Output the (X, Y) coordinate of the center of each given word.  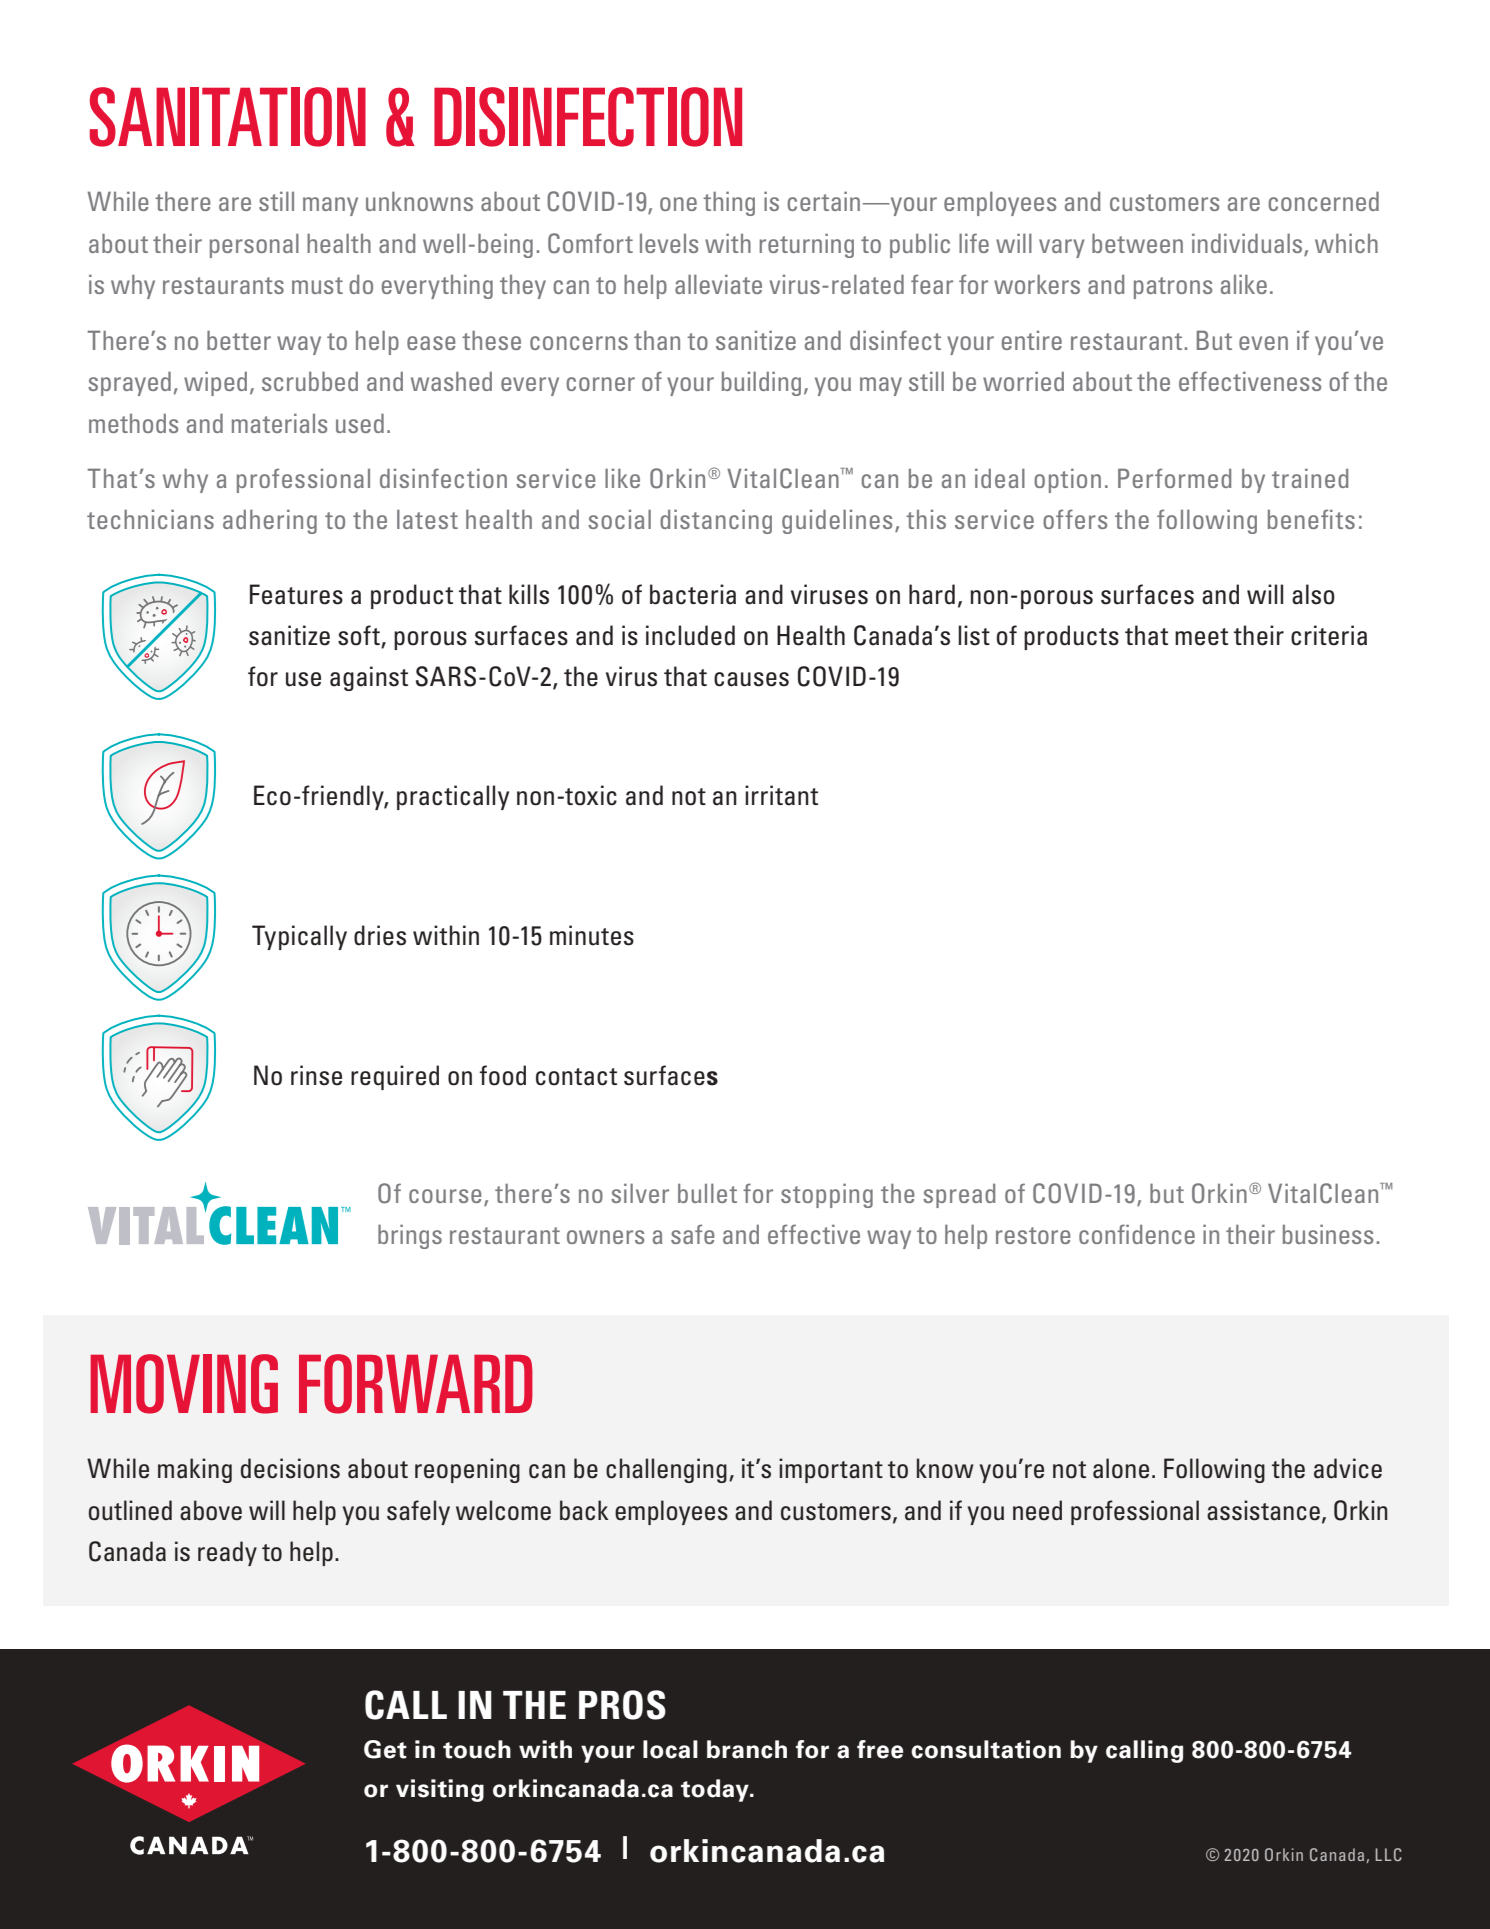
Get (385, 1749)
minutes (592, 935)
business (1328, 1234)
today (716, 1790)
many (330, 206)
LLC (1388, 1854)
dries (380, 935)
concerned (1323, 201)
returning (806, 245)
